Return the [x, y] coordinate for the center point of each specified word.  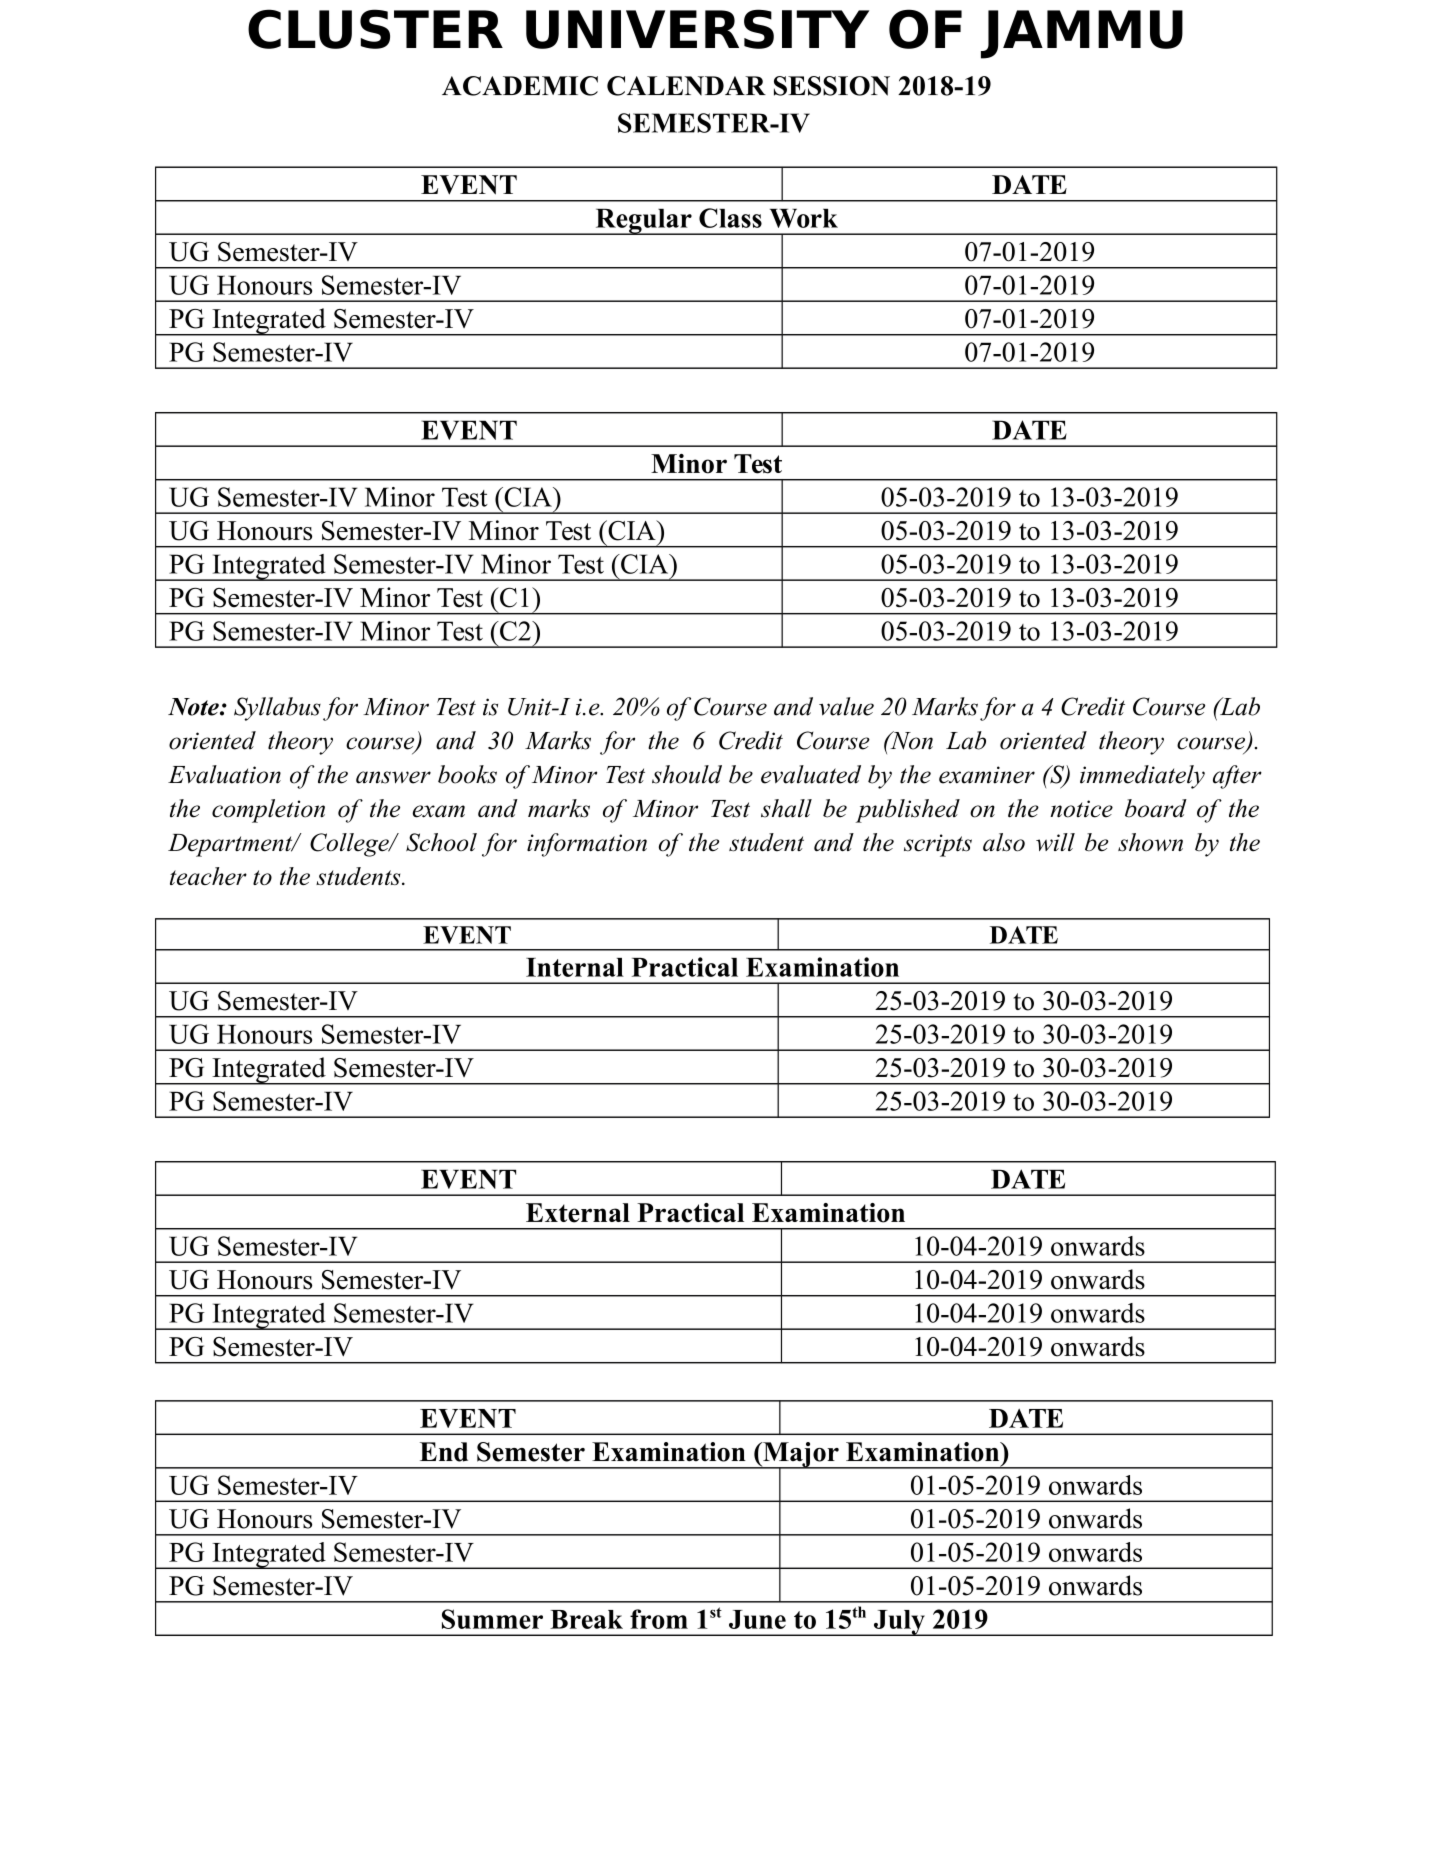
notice [1081, 809]
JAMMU [1082, 34]
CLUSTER [375, 29]
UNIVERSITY [697, 29]
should [687, 774]
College [350, 845]
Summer [492, 1619]
